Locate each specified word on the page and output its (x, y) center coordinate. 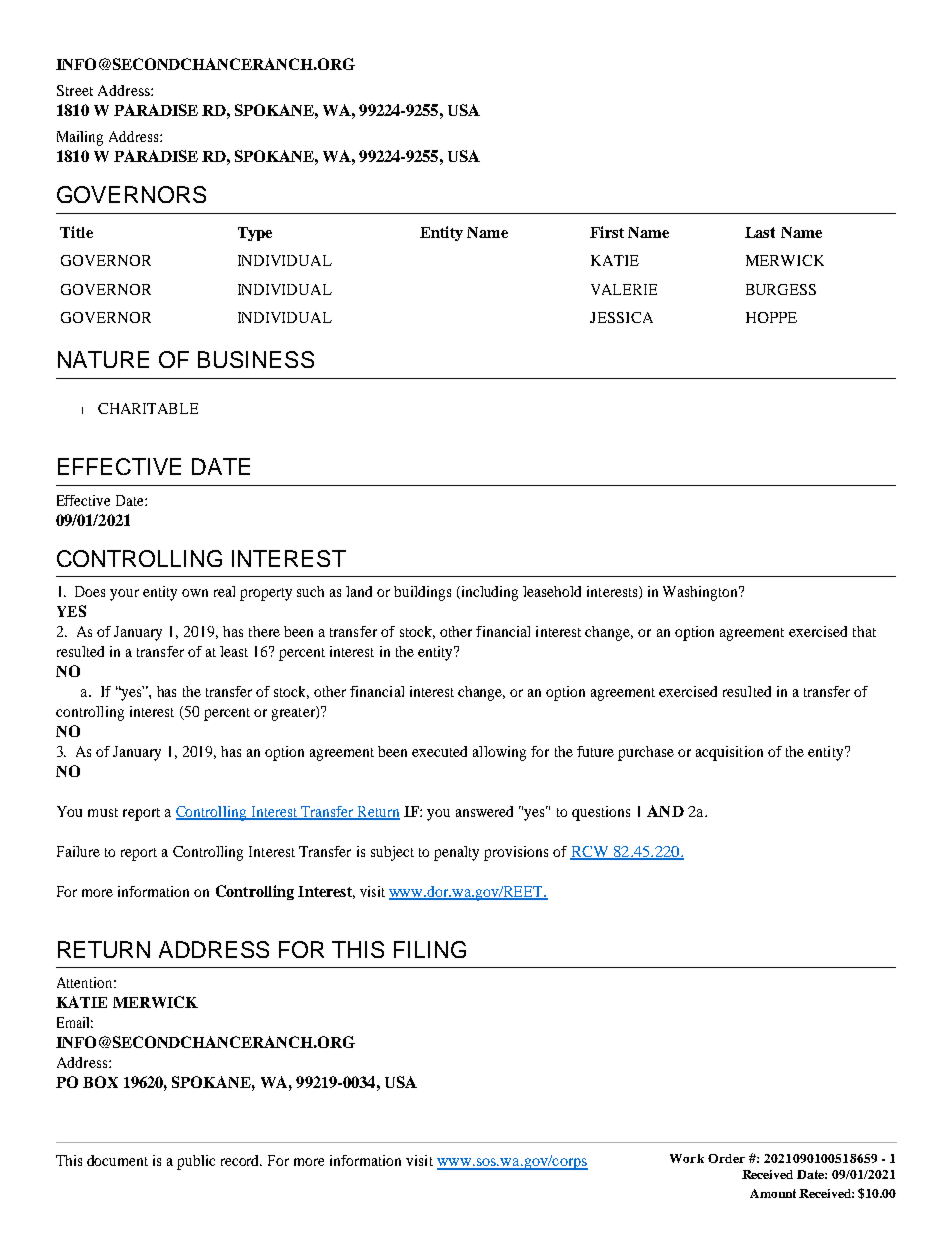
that (864, 631)
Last (760, 232)
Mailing (80, 138)
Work (687, 1158)
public (196, 1162)
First (607, 232)
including (488, 593)
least (234, 651)
